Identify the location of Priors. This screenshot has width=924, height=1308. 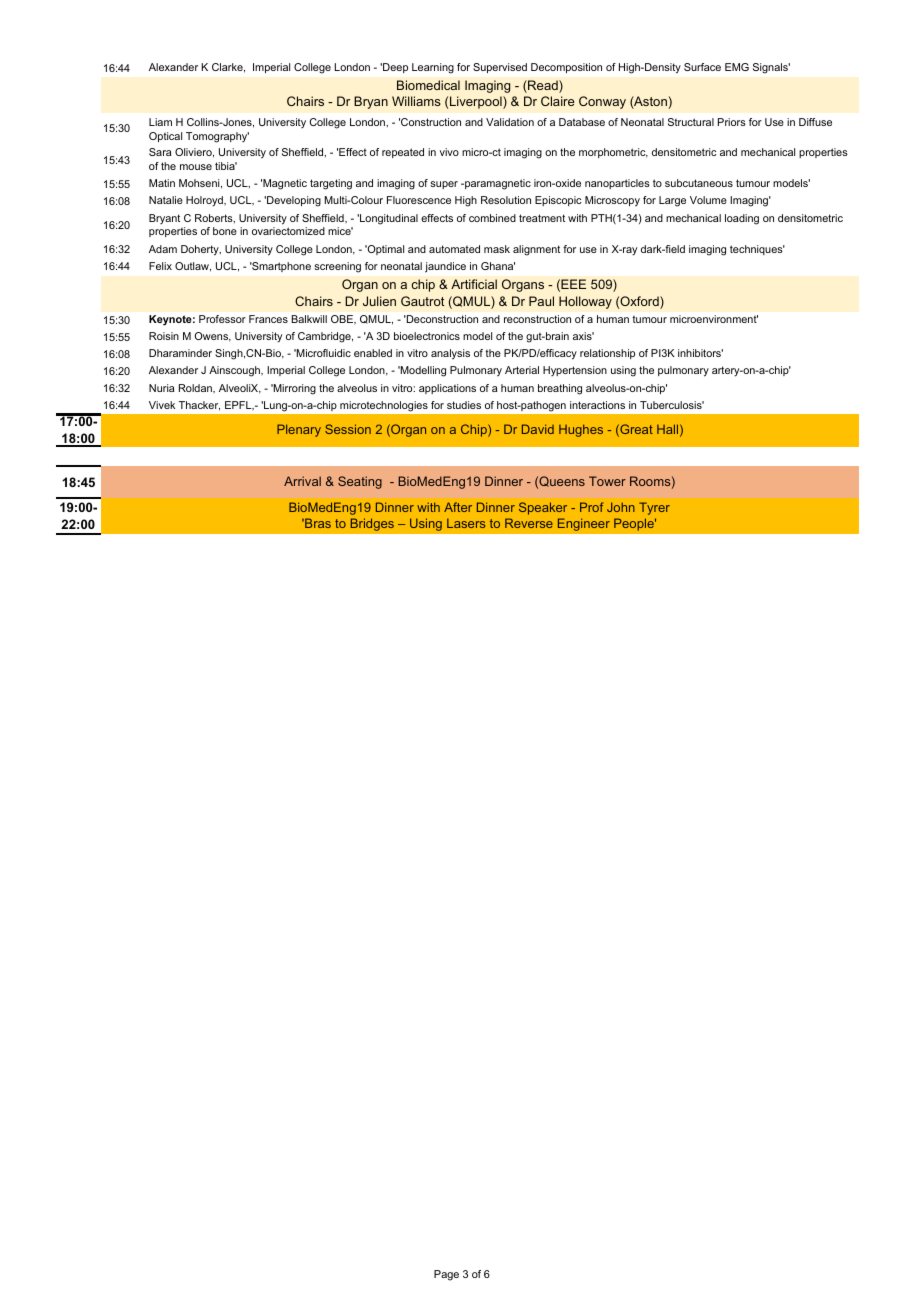
(732, 122).
